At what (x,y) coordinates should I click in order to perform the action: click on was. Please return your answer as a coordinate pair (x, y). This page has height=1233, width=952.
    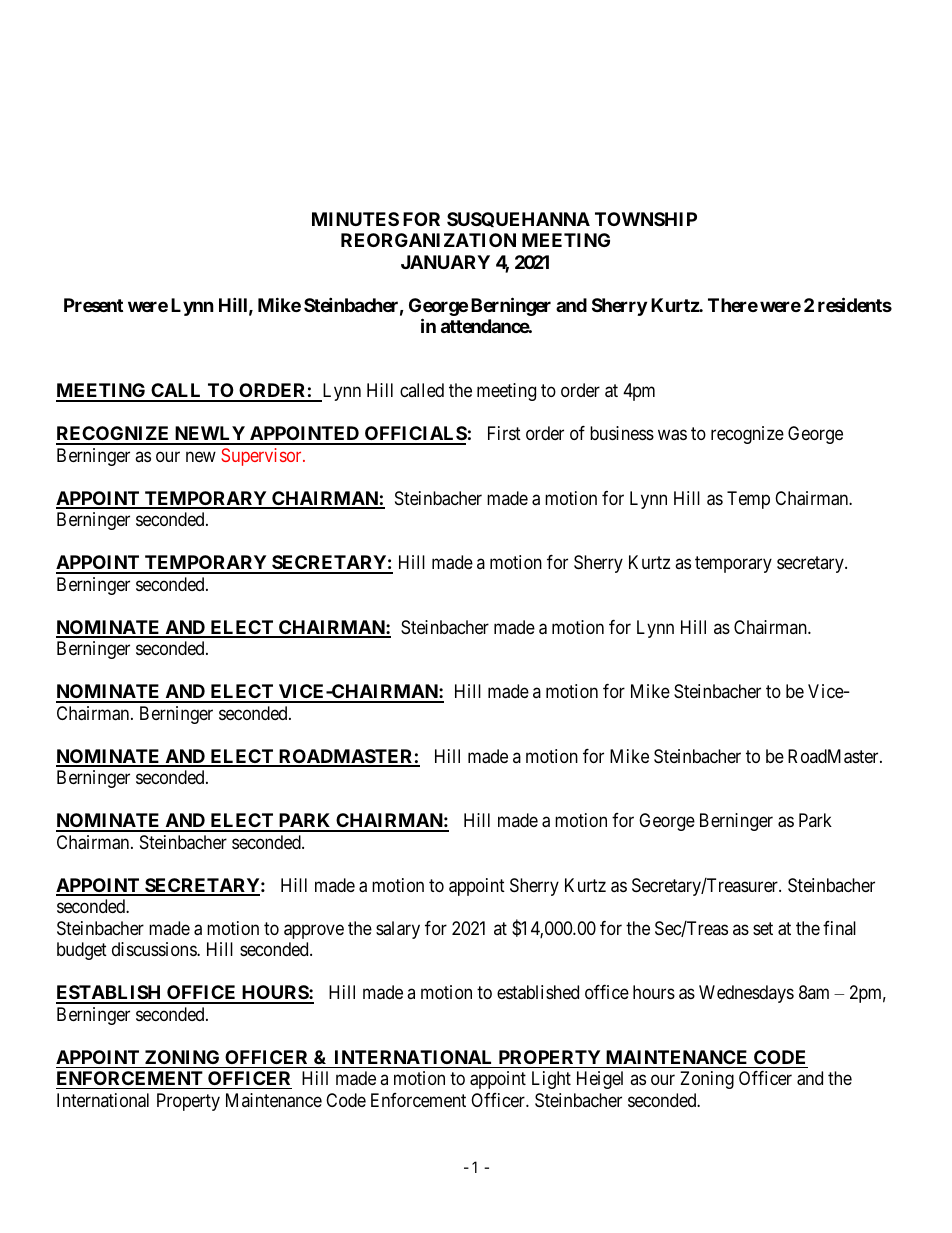
    Looking at the image, I should click on (672, 435).
